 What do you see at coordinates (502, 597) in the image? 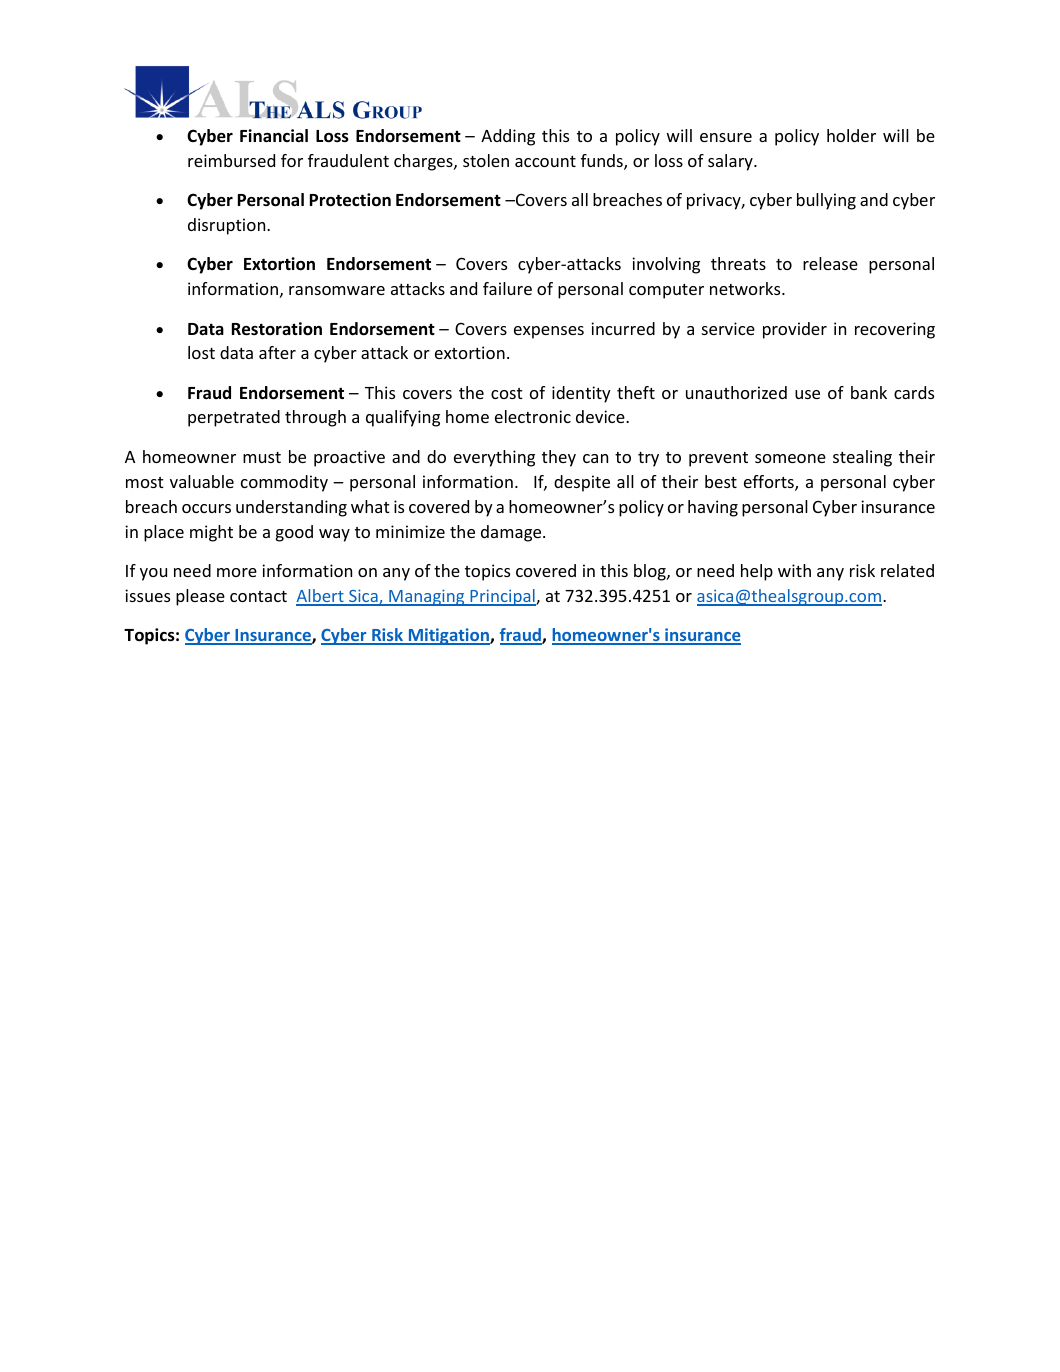
I see `Principal` at bounding box center [502, 597].
